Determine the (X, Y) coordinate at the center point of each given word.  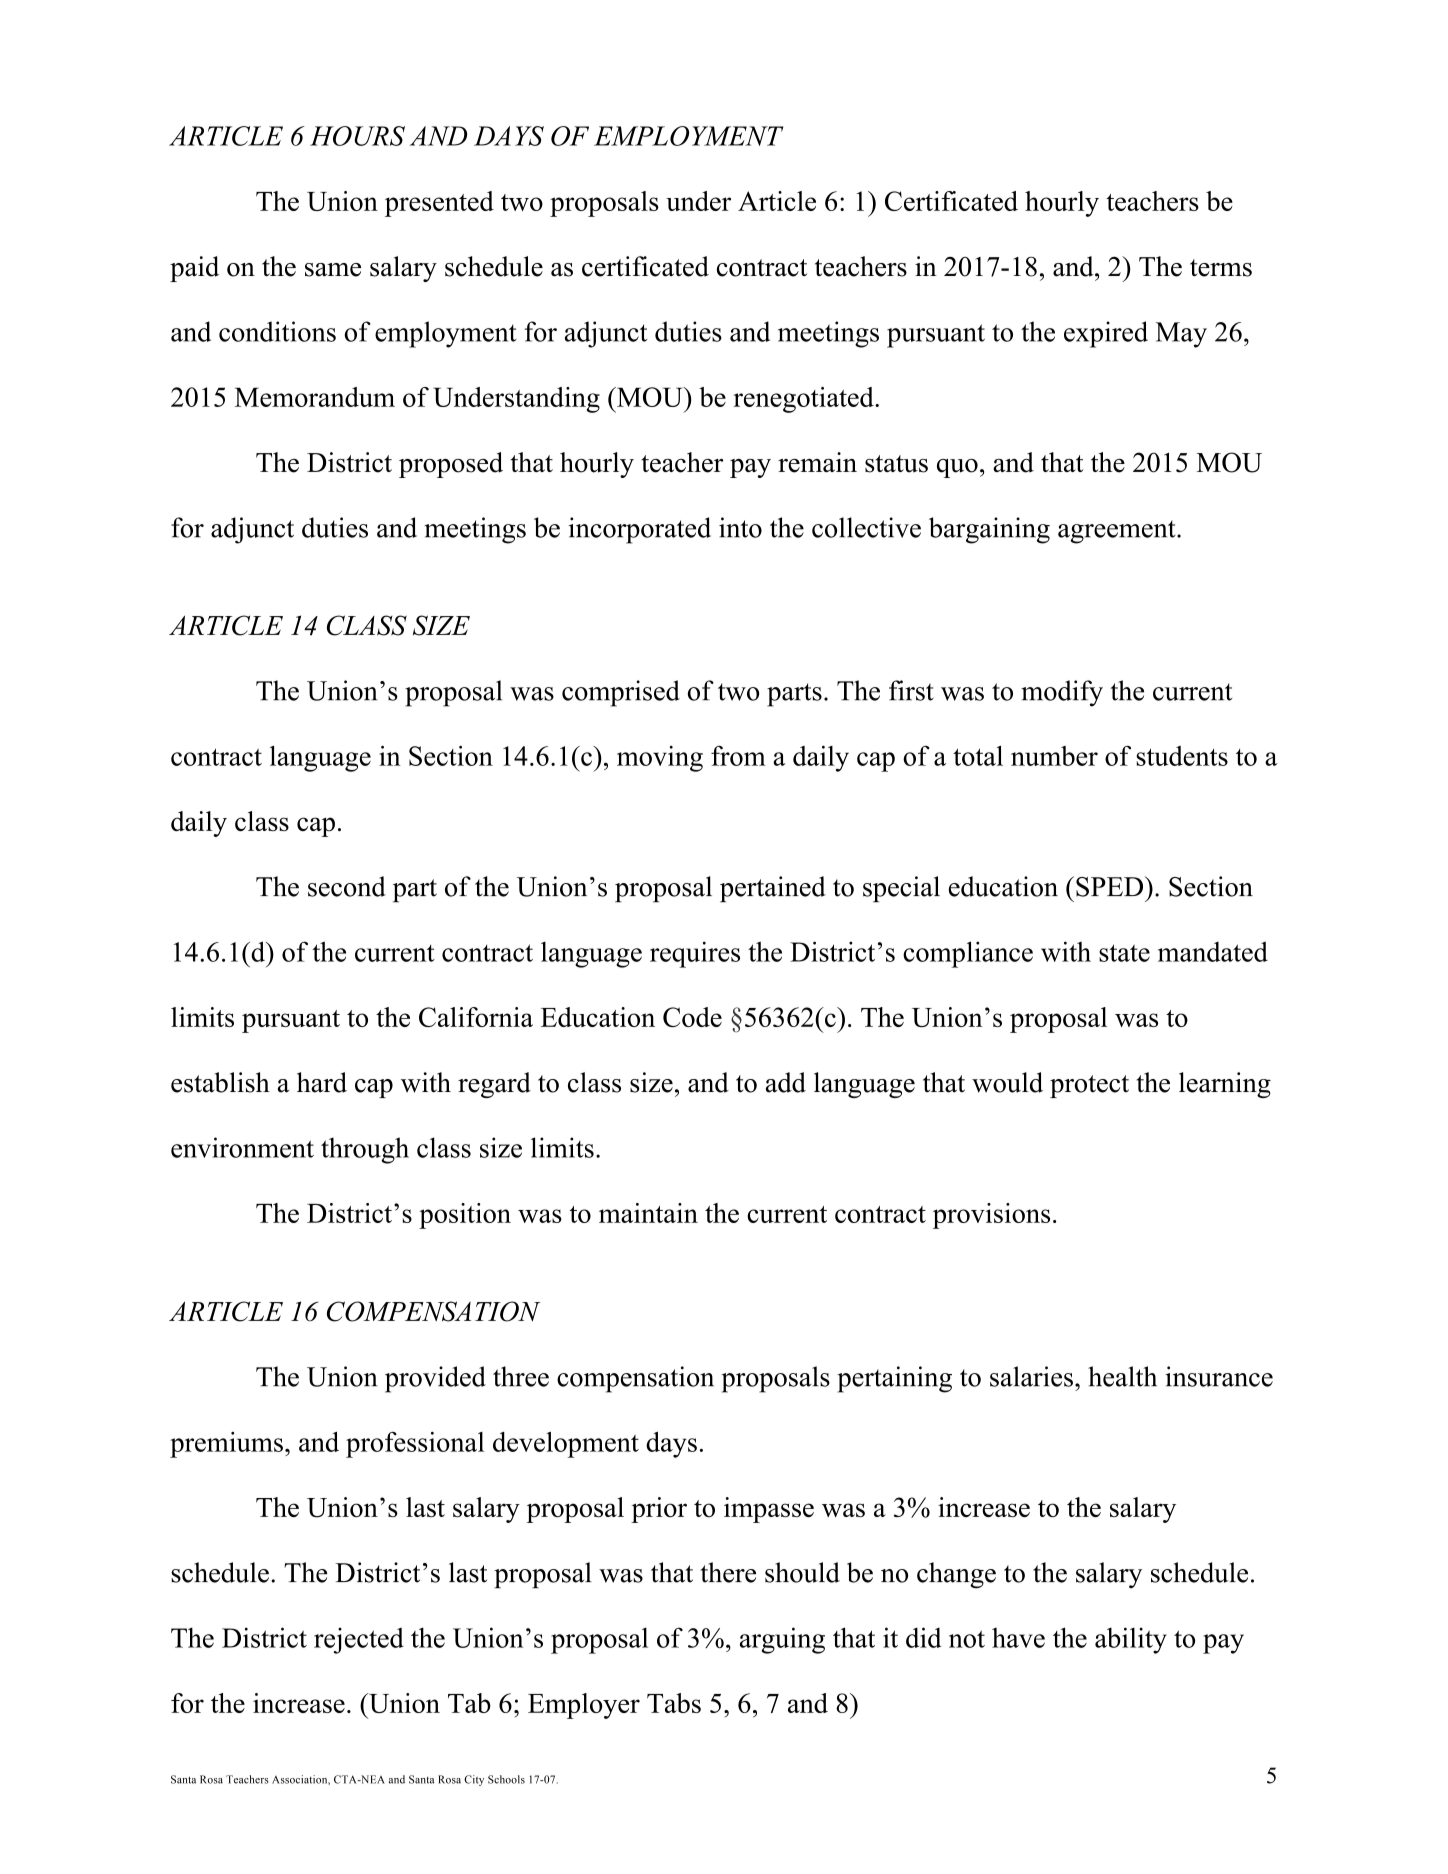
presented (439, 204)
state (1124, 953)
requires (695, 954)
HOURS (357, 136)
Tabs (674, 1703)
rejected (359, 1640)
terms (1221, 268)
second (347, 886)
